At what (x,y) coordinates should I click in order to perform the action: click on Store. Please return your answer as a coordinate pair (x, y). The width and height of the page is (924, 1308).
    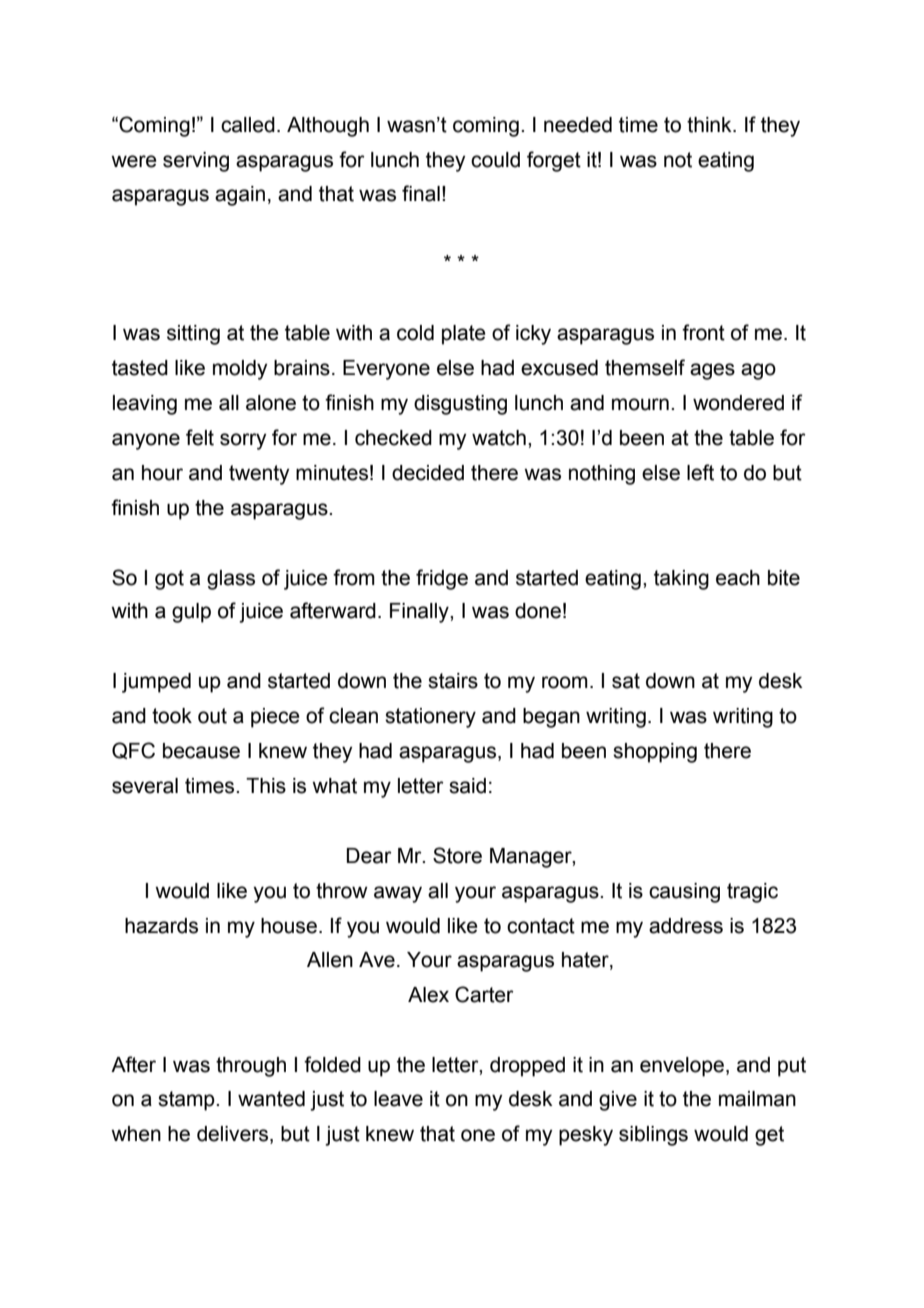
    Looking at the image, I should click on (457, 855).
